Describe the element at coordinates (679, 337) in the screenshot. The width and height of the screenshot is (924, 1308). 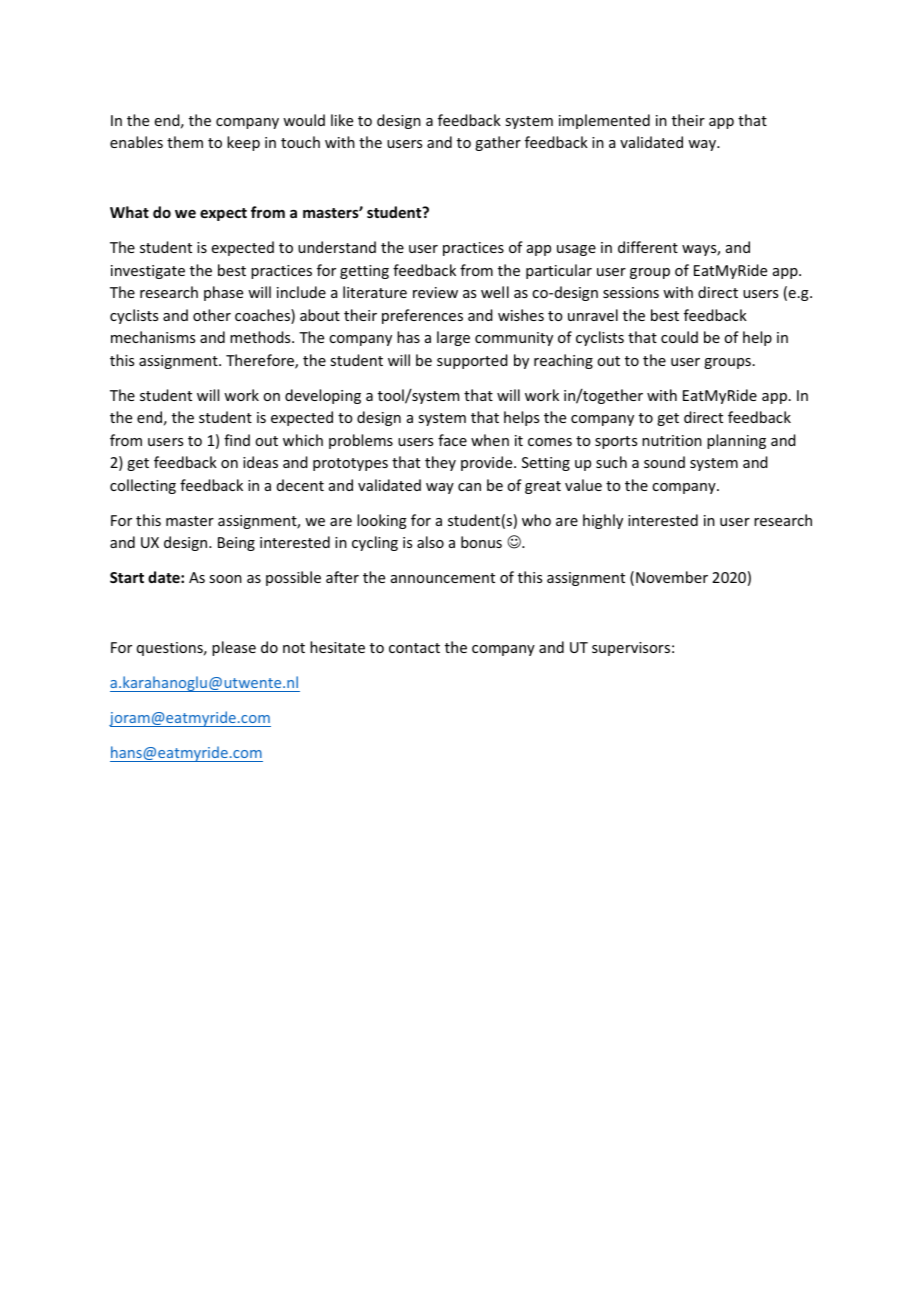
I see `could` at that location.
